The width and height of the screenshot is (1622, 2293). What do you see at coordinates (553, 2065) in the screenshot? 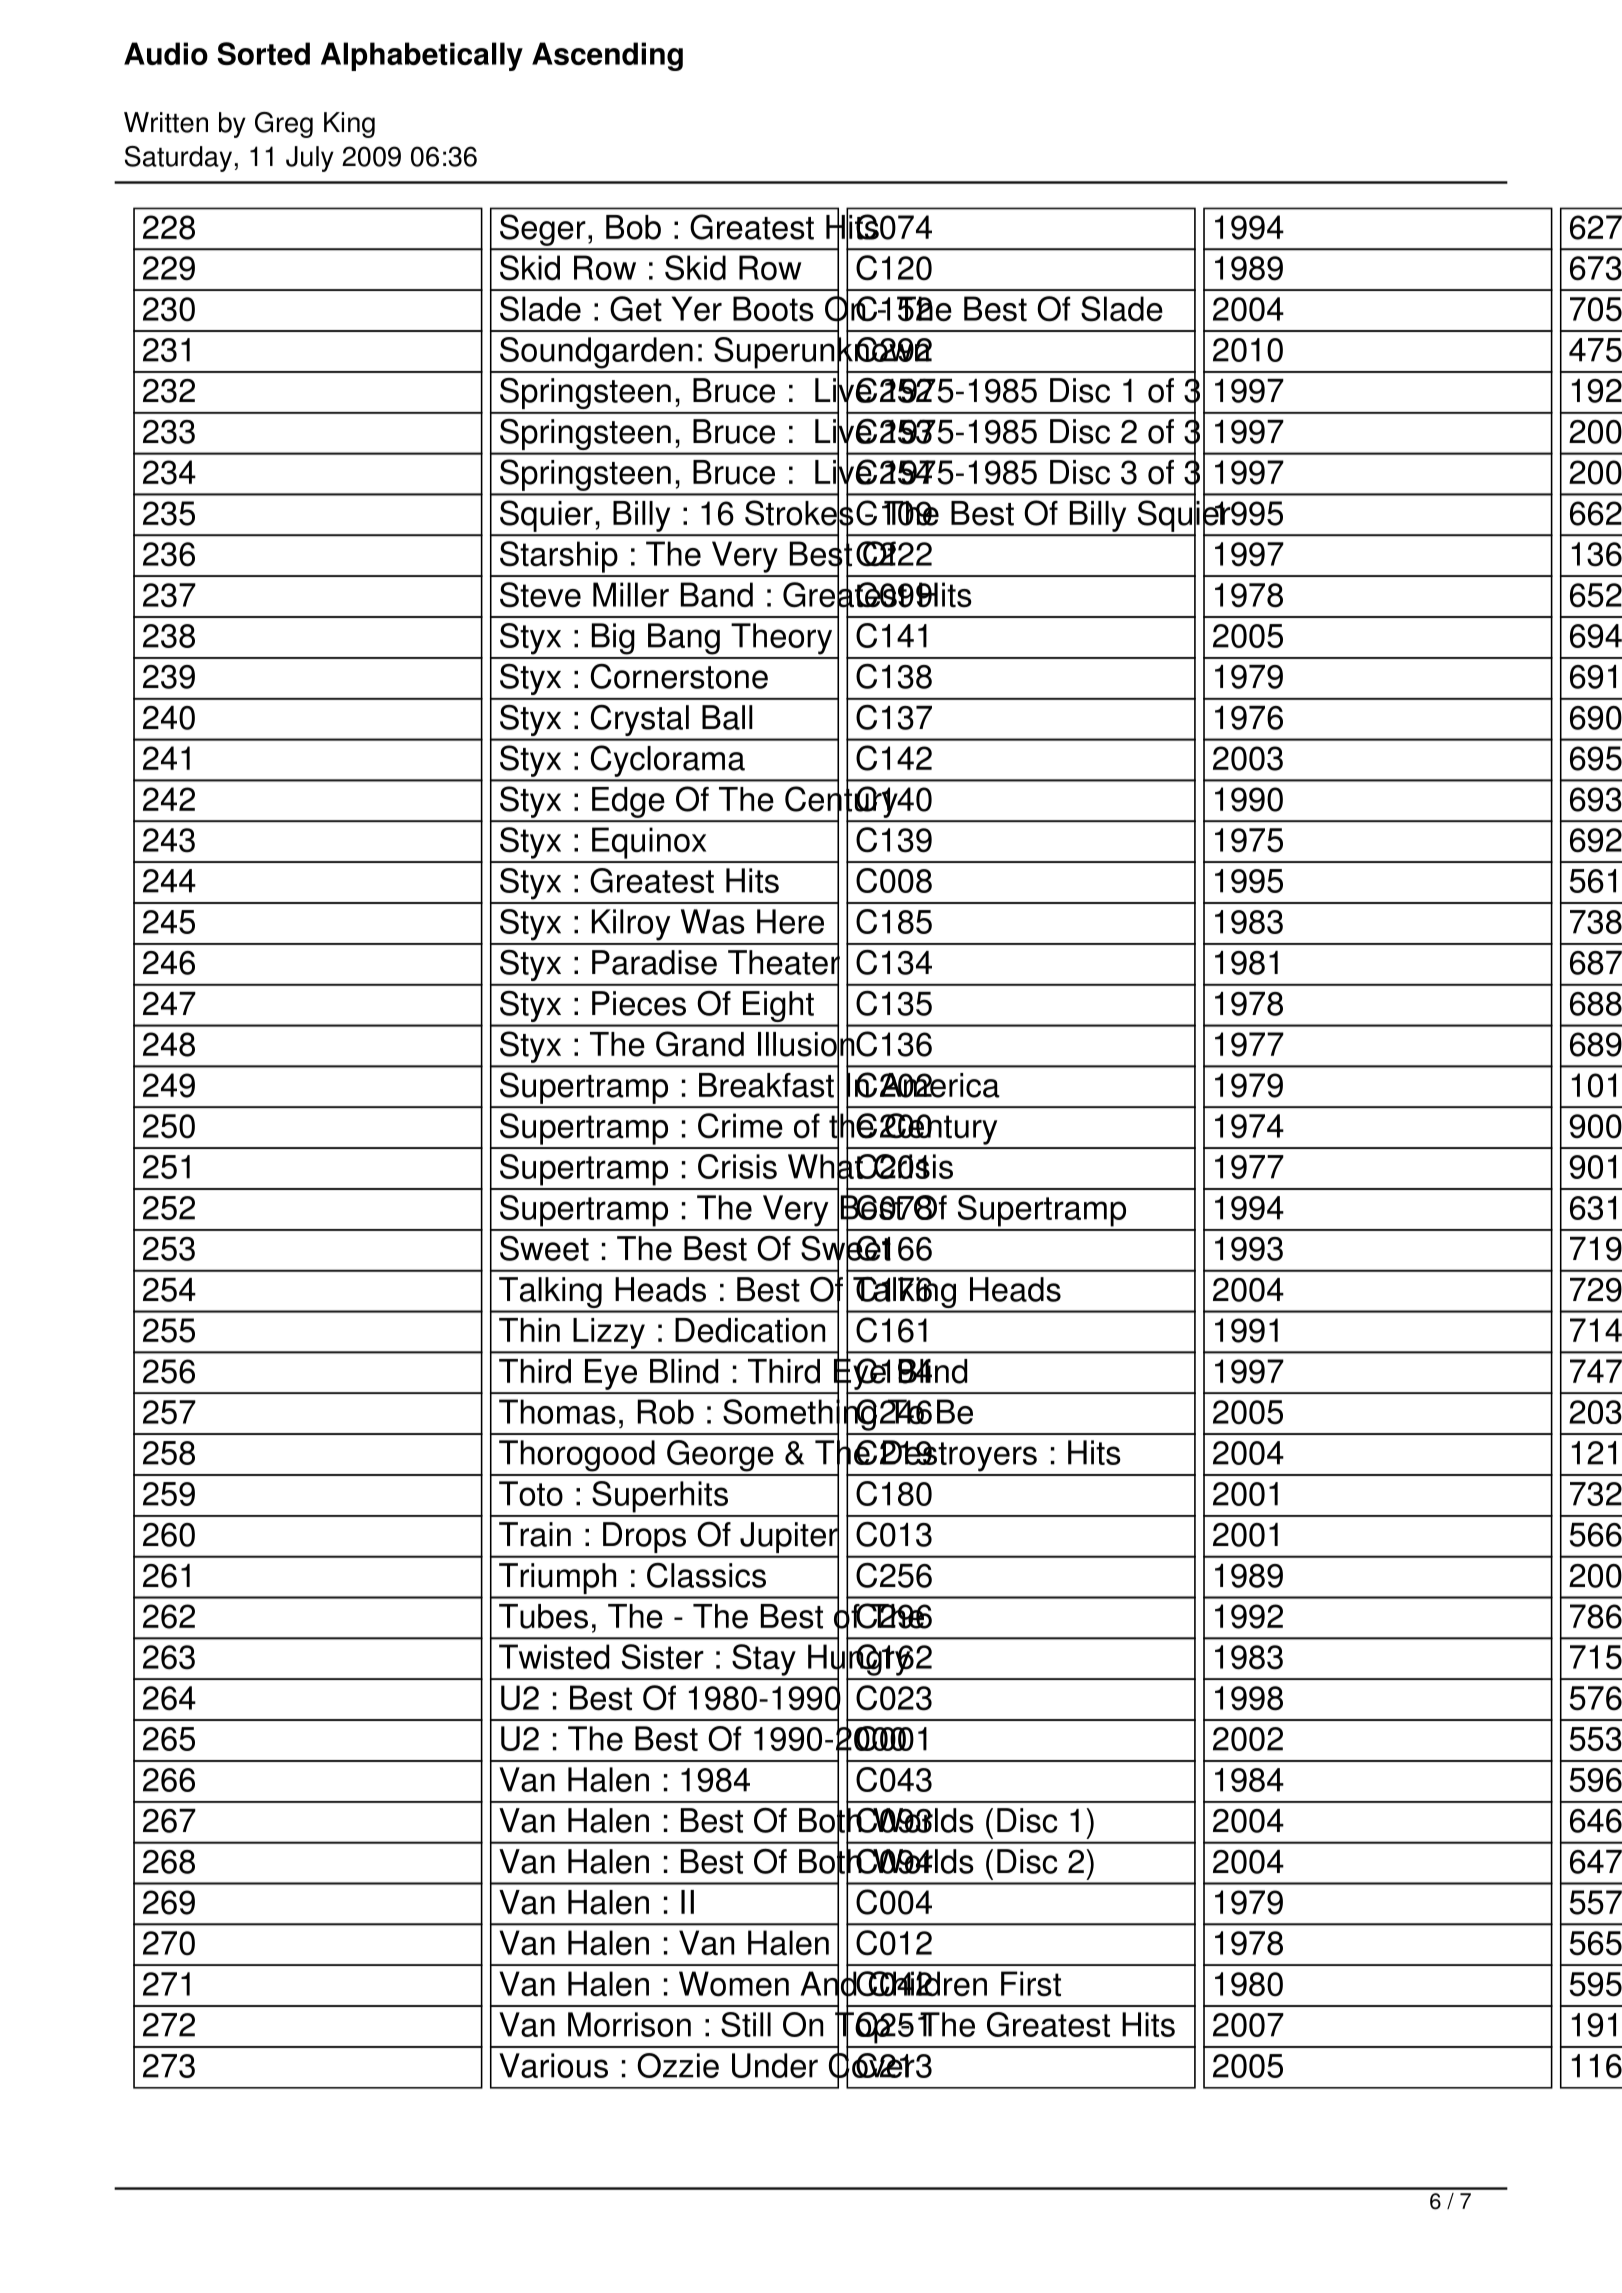
I see `Various` at bounding box center [553, 2065].
